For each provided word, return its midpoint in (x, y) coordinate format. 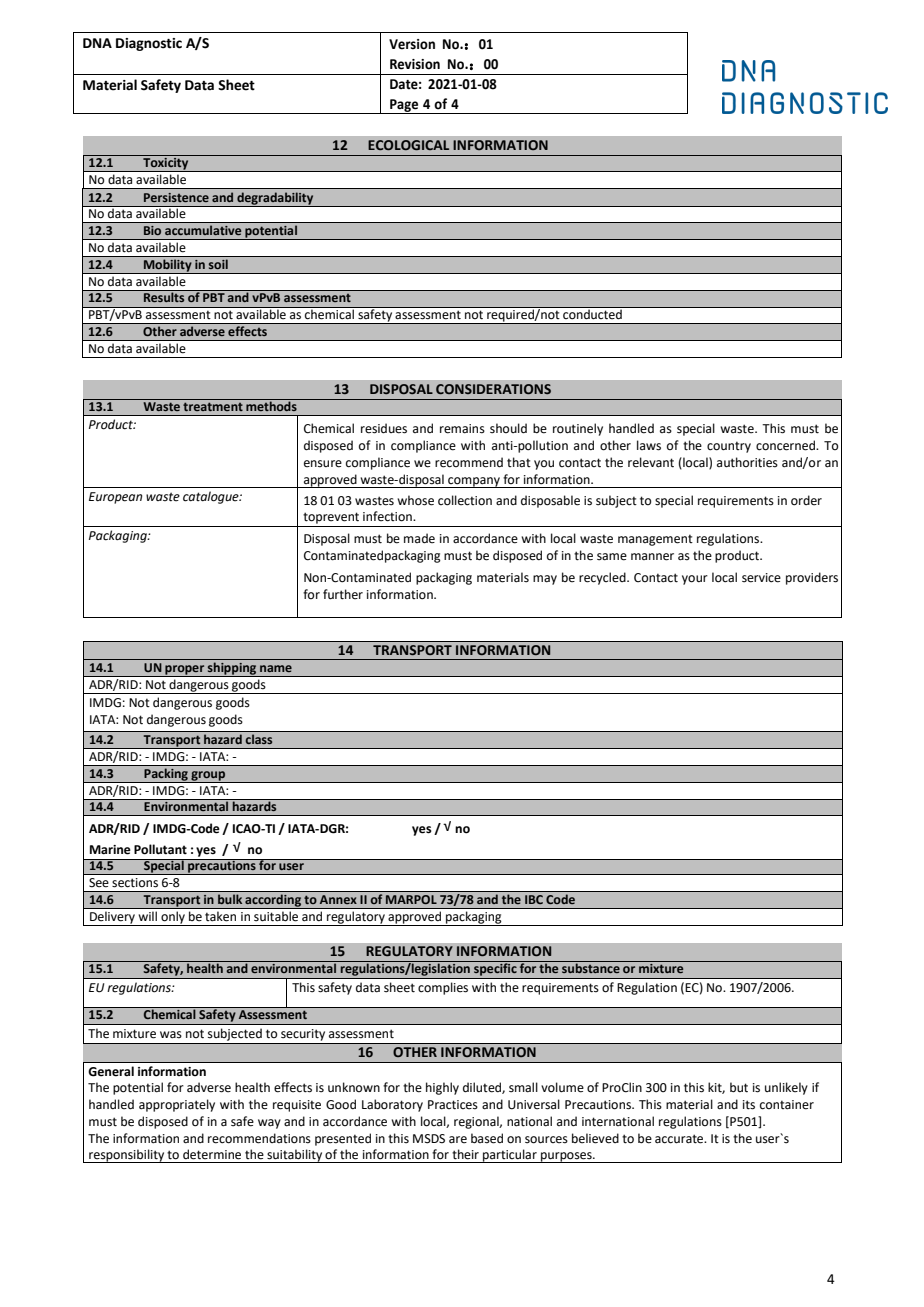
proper (185, 671)
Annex (338, 899)
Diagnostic (149, 44)
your (695, 580)
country (729, 447)
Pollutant (160, 849)
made (419, 538)
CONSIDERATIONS (493, 389)
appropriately (177, 1105)
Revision (415, 64)
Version (412, 44)
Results (164, 296)
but (739, 1087)
